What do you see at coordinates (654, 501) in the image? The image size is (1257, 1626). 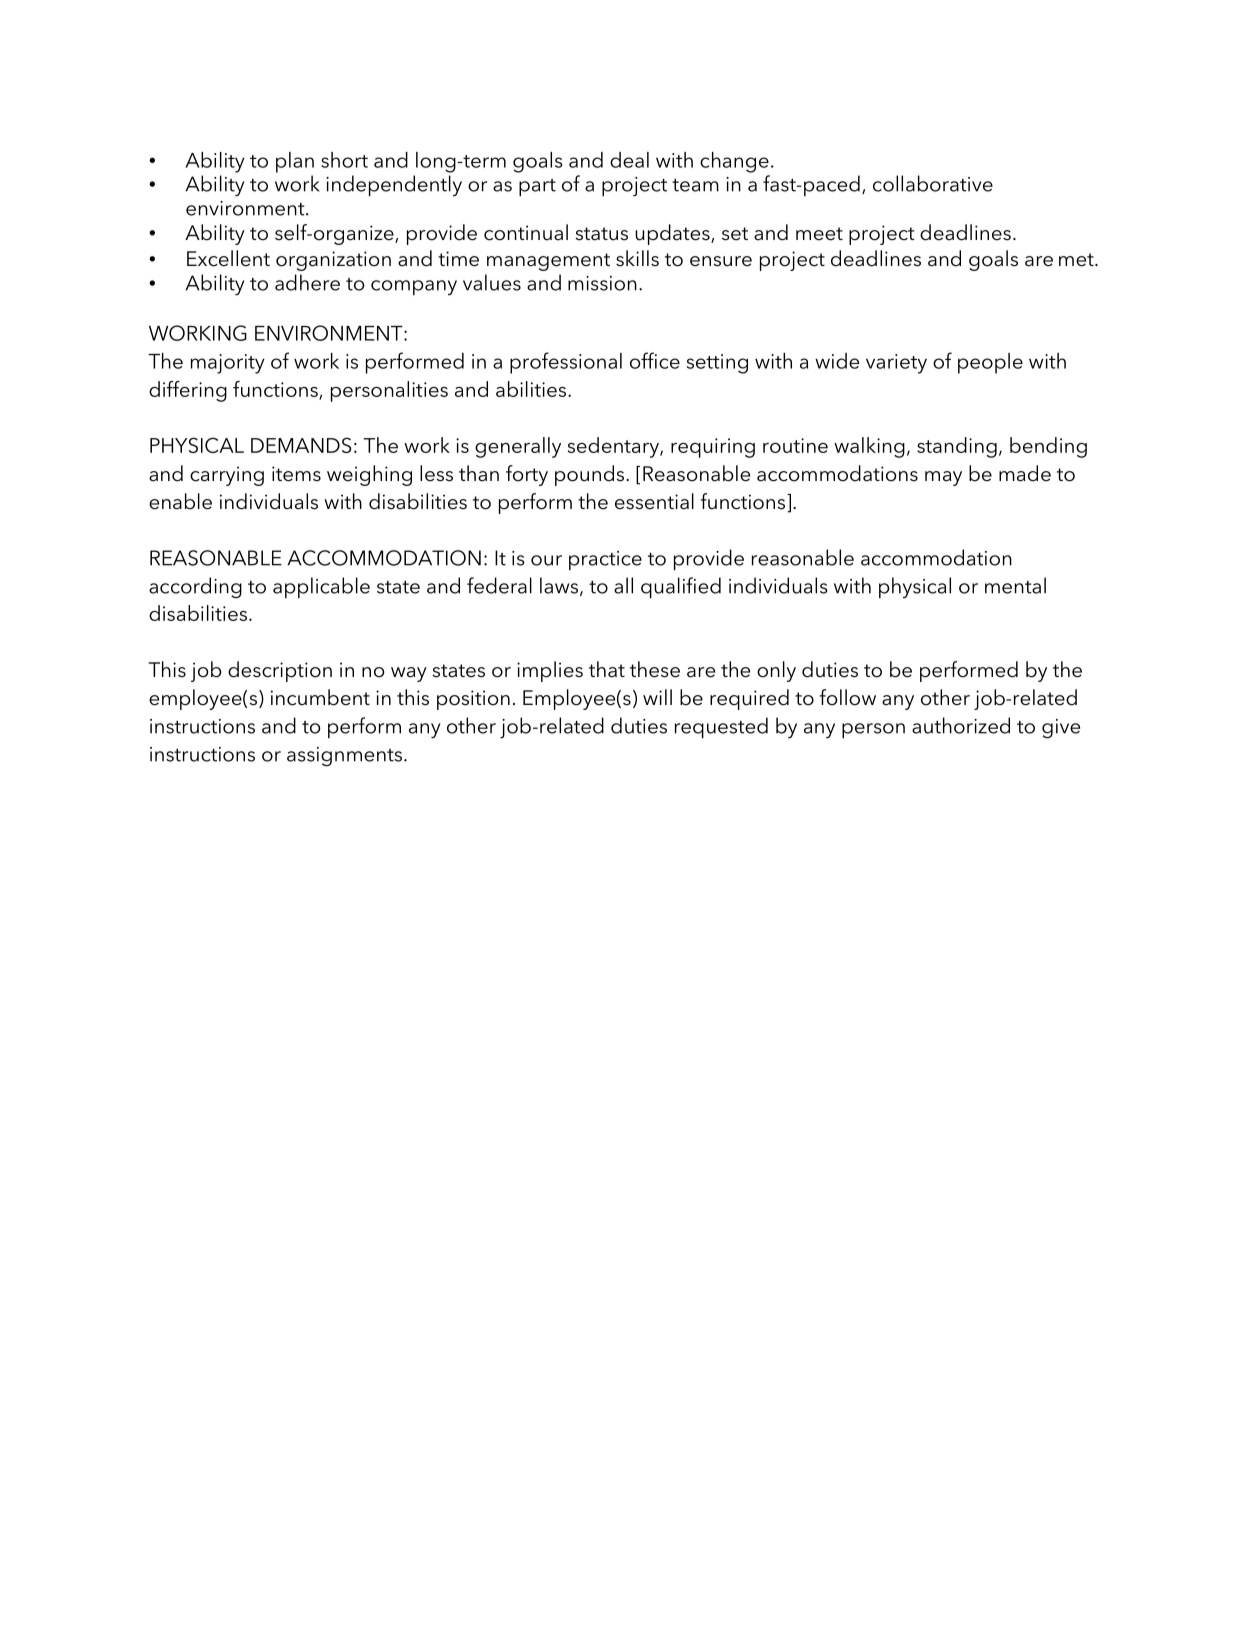 I see `essential` at bounding box center [654, 501].
